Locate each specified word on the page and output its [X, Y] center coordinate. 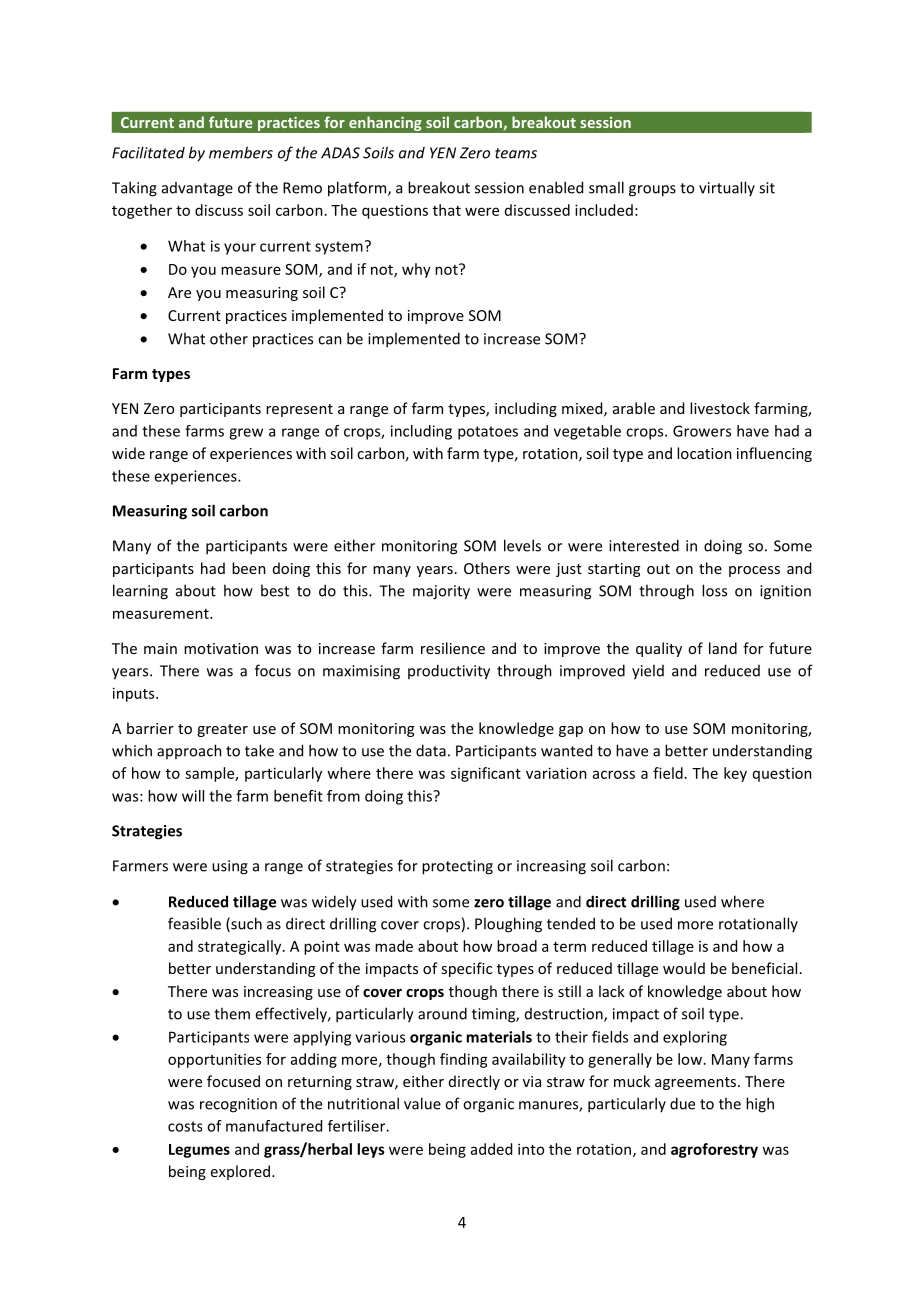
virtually [727, 188]
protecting [457, 867]
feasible [194, 923]
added [491, 1149]
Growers [702, 431]
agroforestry [714, 1150]
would [684, 968]
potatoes [488, 433]
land [723, 648]
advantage [197, 189]
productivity [449, 672]
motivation [221, 648]
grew [246, 434]
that [447, 210]
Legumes [199, 1151]
